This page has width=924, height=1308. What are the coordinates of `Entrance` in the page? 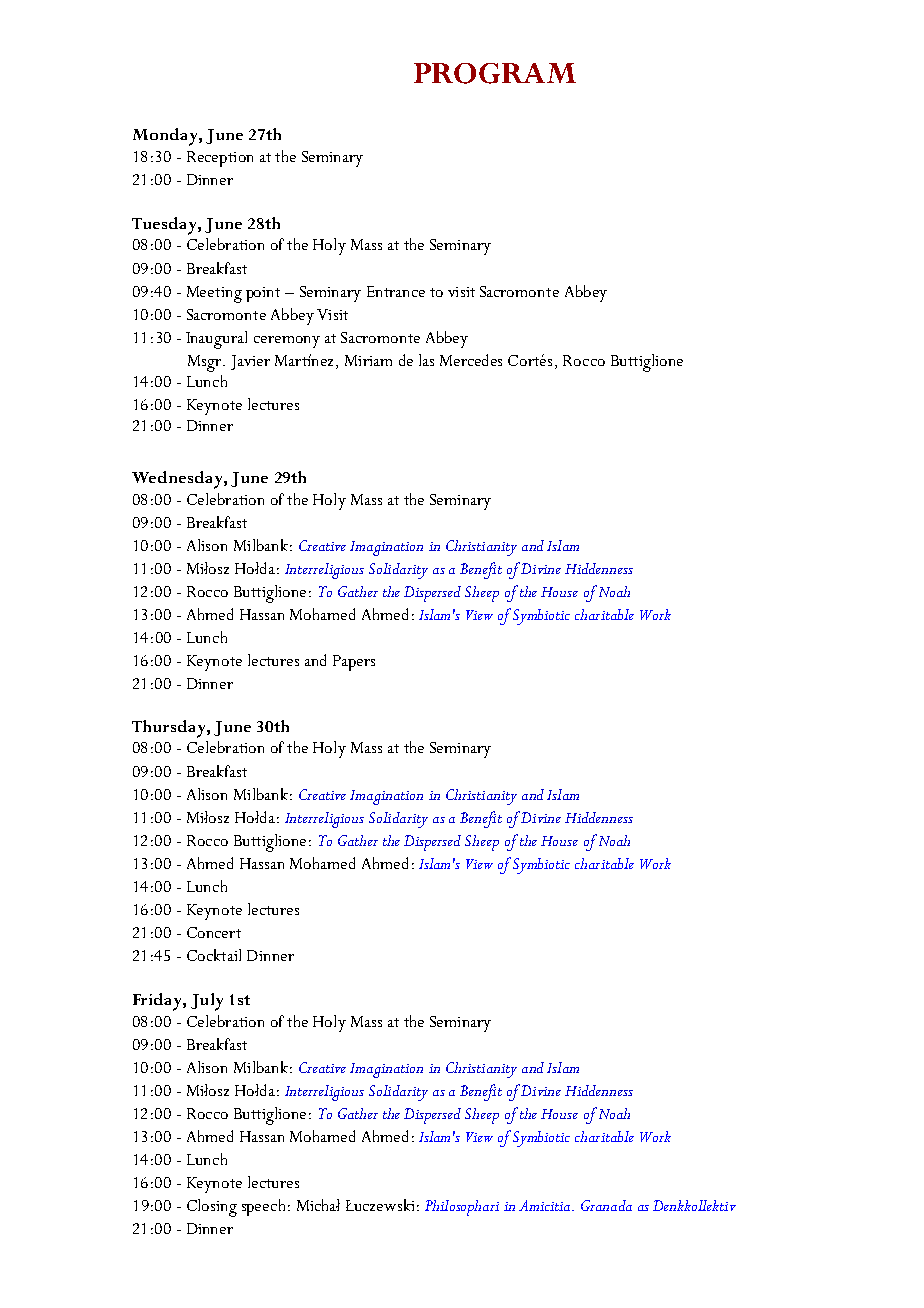 It's located at (396, 291).
